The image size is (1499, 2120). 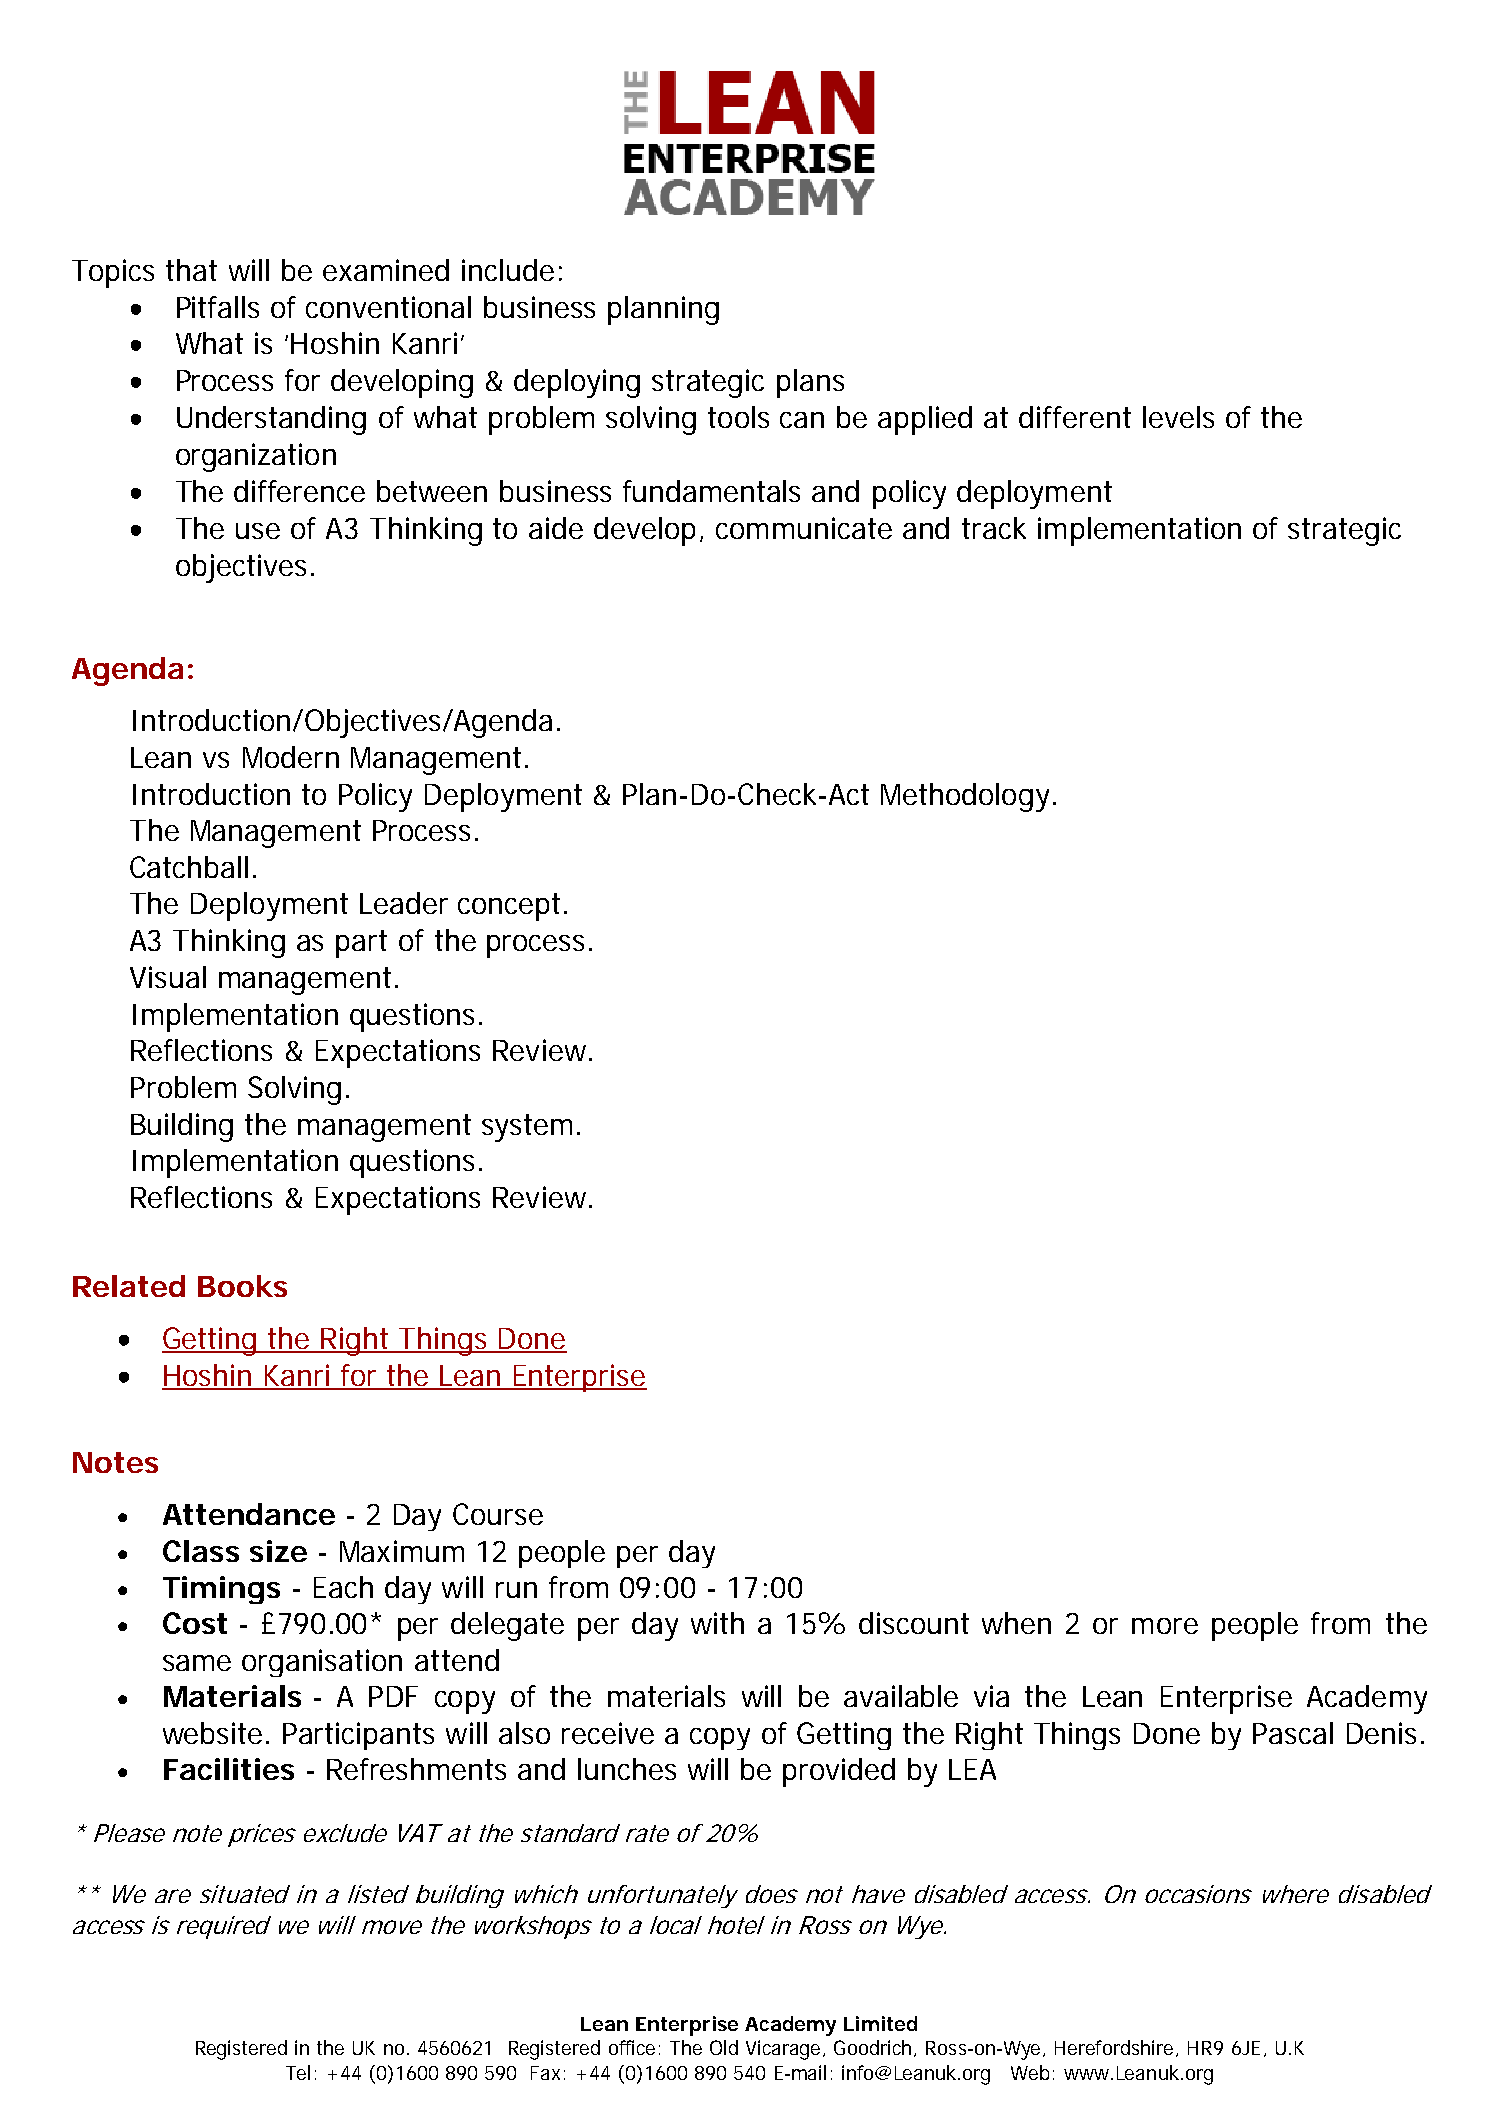 What do you see at coordinates (221, 1590) in the document?
I see `Timings` at bounding box center [221, 1590].
